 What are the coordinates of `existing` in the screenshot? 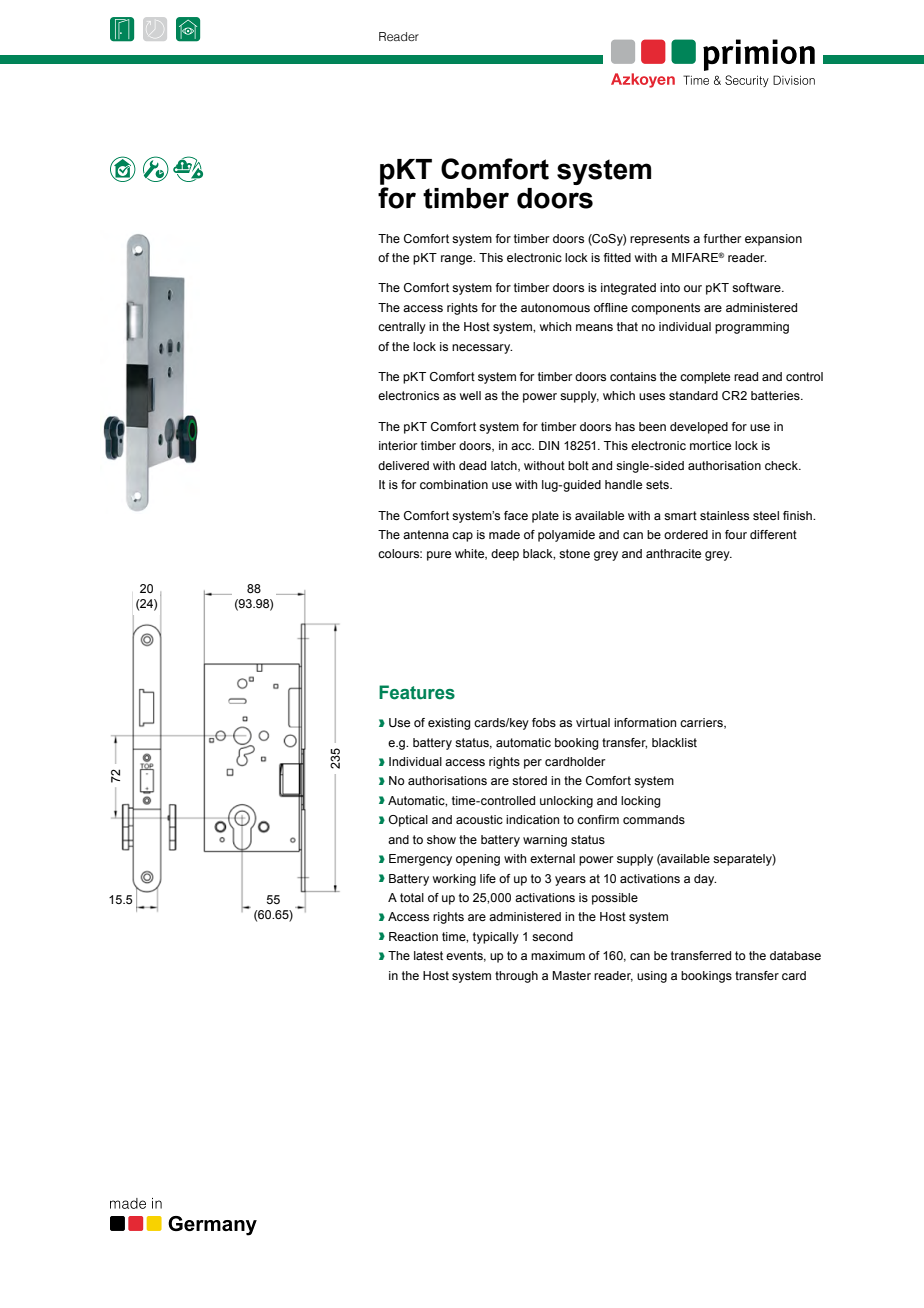 It's located at (449, 724).
